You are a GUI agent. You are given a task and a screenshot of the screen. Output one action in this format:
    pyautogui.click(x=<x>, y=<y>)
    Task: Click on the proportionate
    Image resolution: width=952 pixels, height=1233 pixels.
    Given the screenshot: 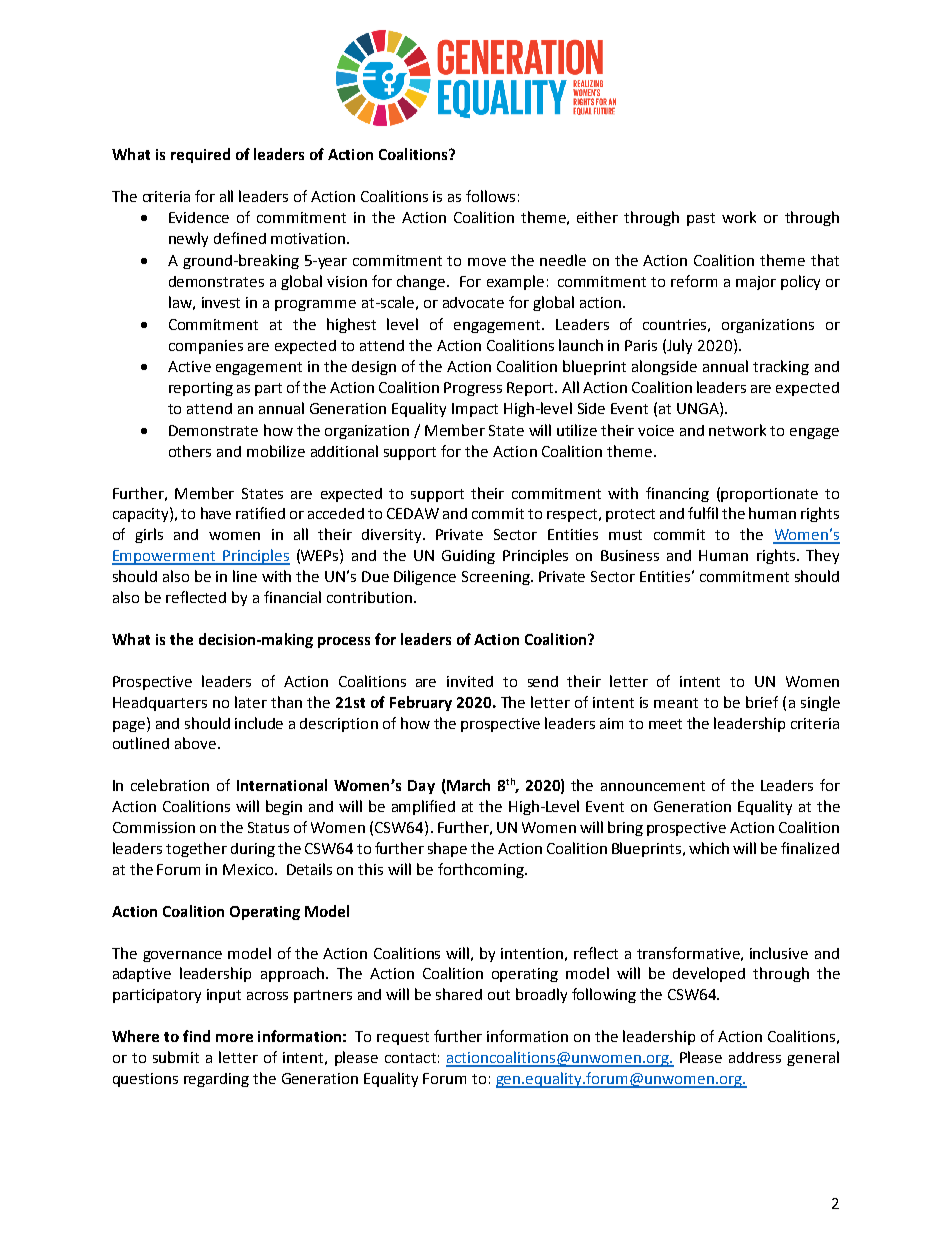 What is the action you would take?
    pyautogui.click(x=769, y=495)
